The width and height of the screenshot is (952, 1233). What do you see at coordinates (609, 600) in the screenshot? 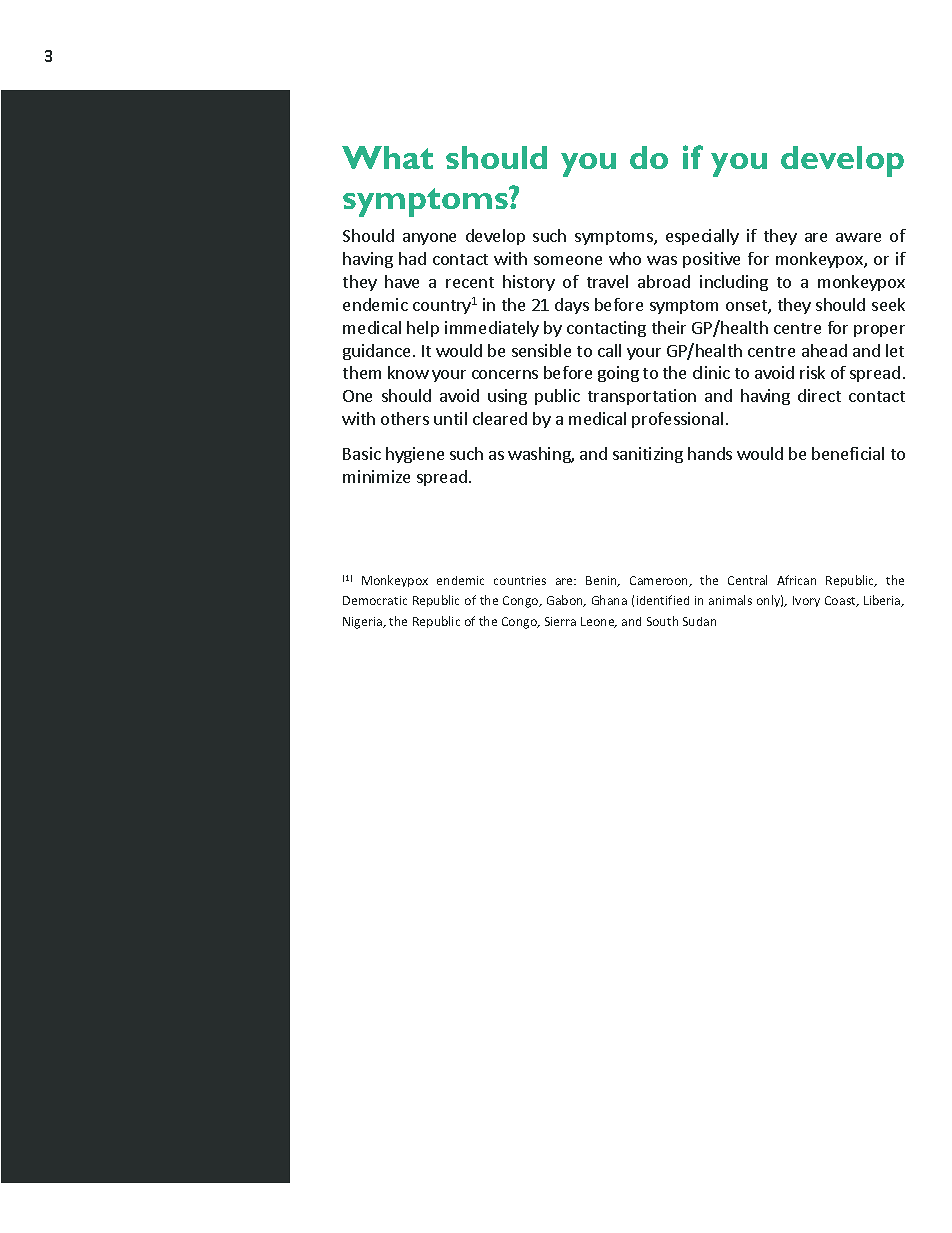
I see `Ghana` at bounding box center [609, 600].
